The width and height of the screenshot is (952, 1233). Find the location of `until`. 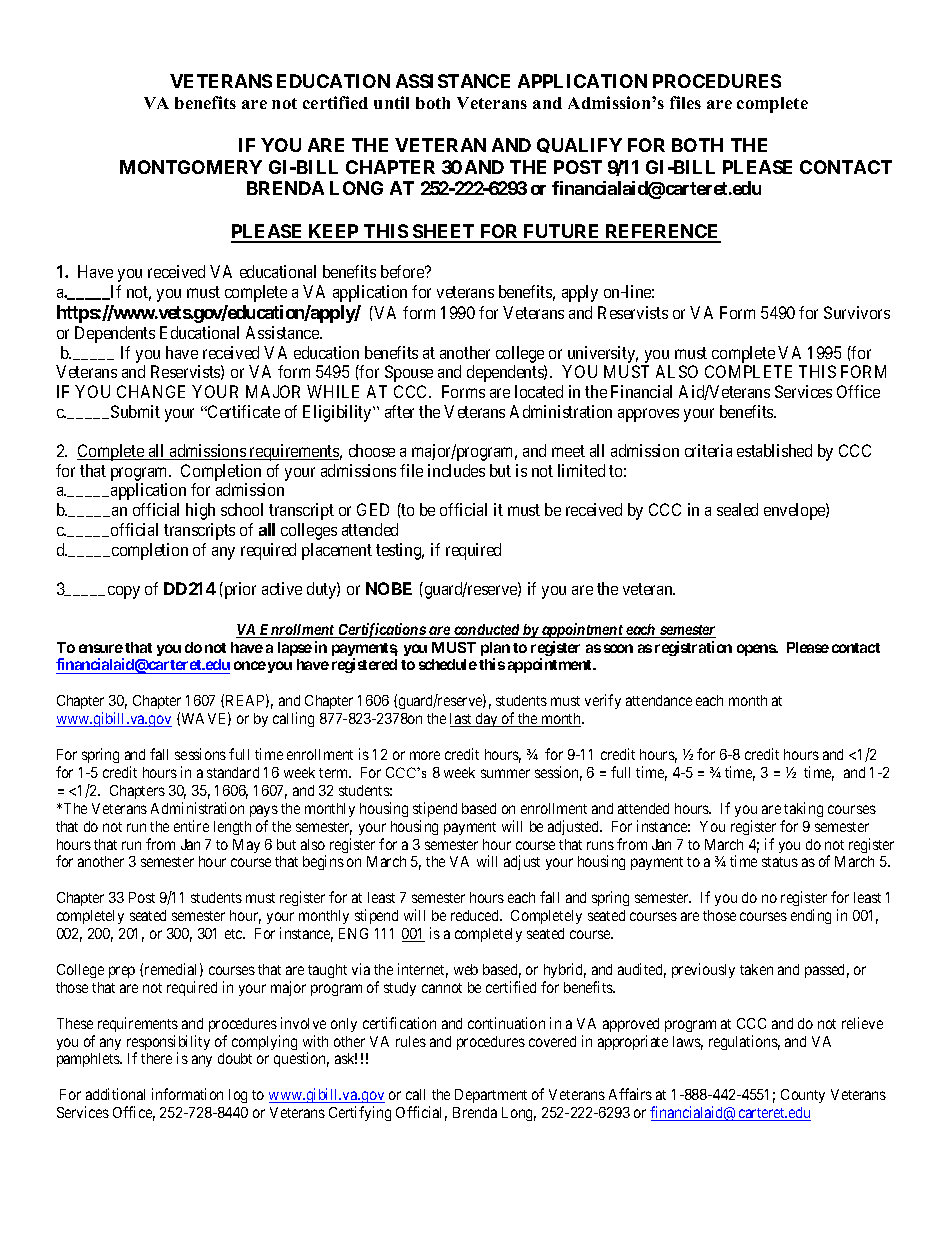

until is located at coordinates (391, 102).
